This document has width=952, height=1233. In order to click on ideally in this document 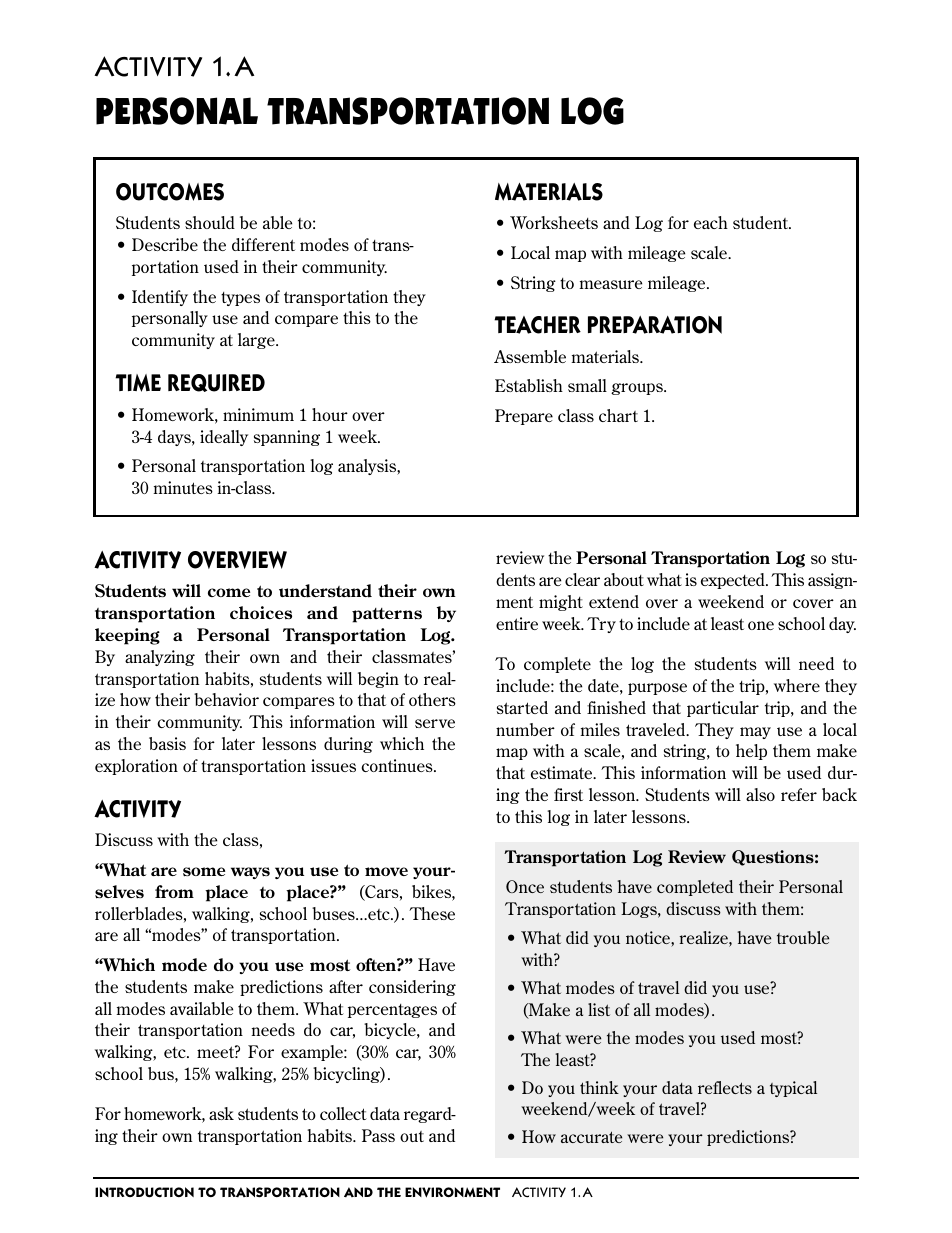, I will do `click(224, 438)`.
